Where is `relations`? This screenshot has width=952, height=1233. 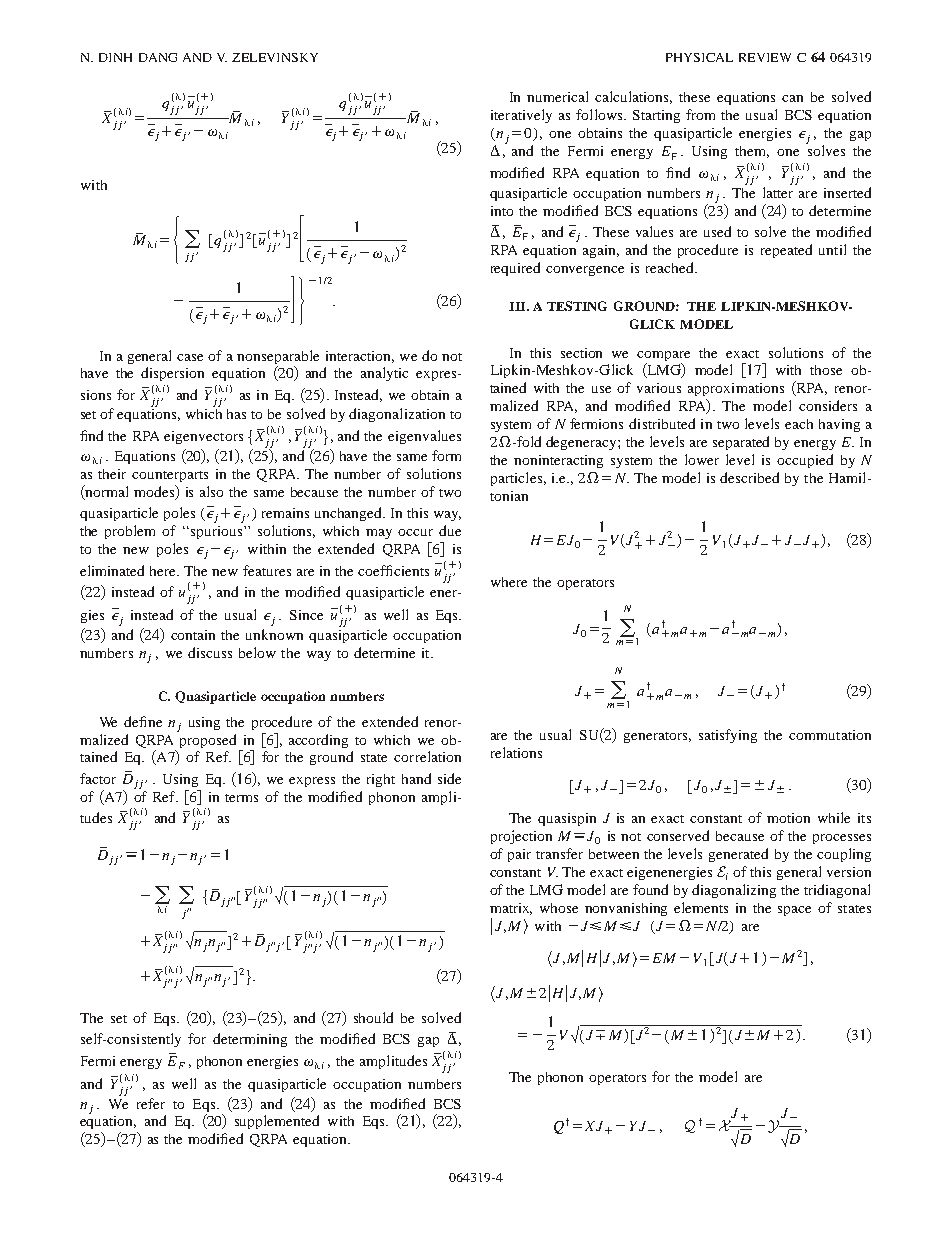 relations is located at coordinates (516, 752).
